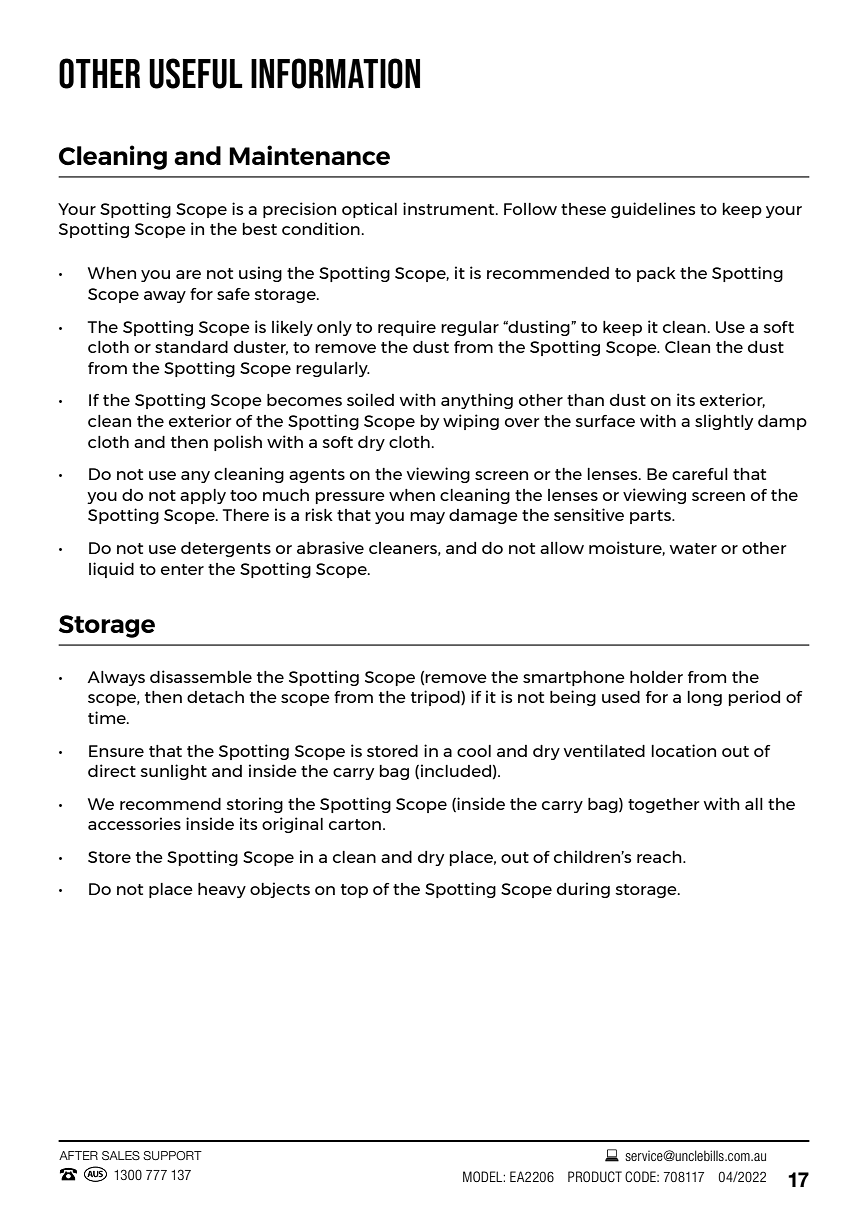 The width and height of the screenshot is (868, 1231). Describe the element at coordinates (172, 1155) in the screenshot. I see `SUPPORT` at that location.
